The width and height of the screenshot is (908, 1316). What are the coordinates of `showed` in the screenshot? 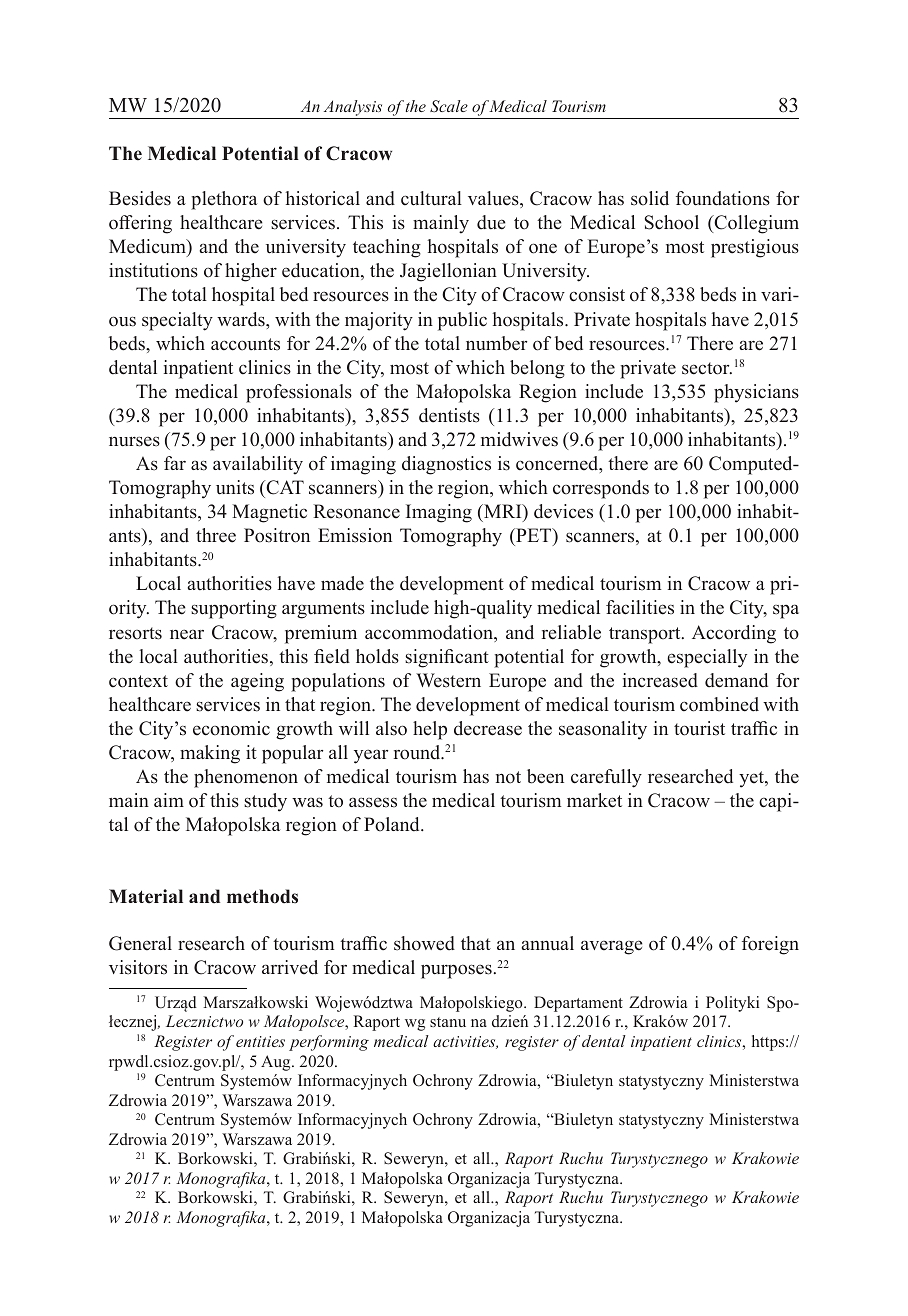 It's located at (424, 943).
